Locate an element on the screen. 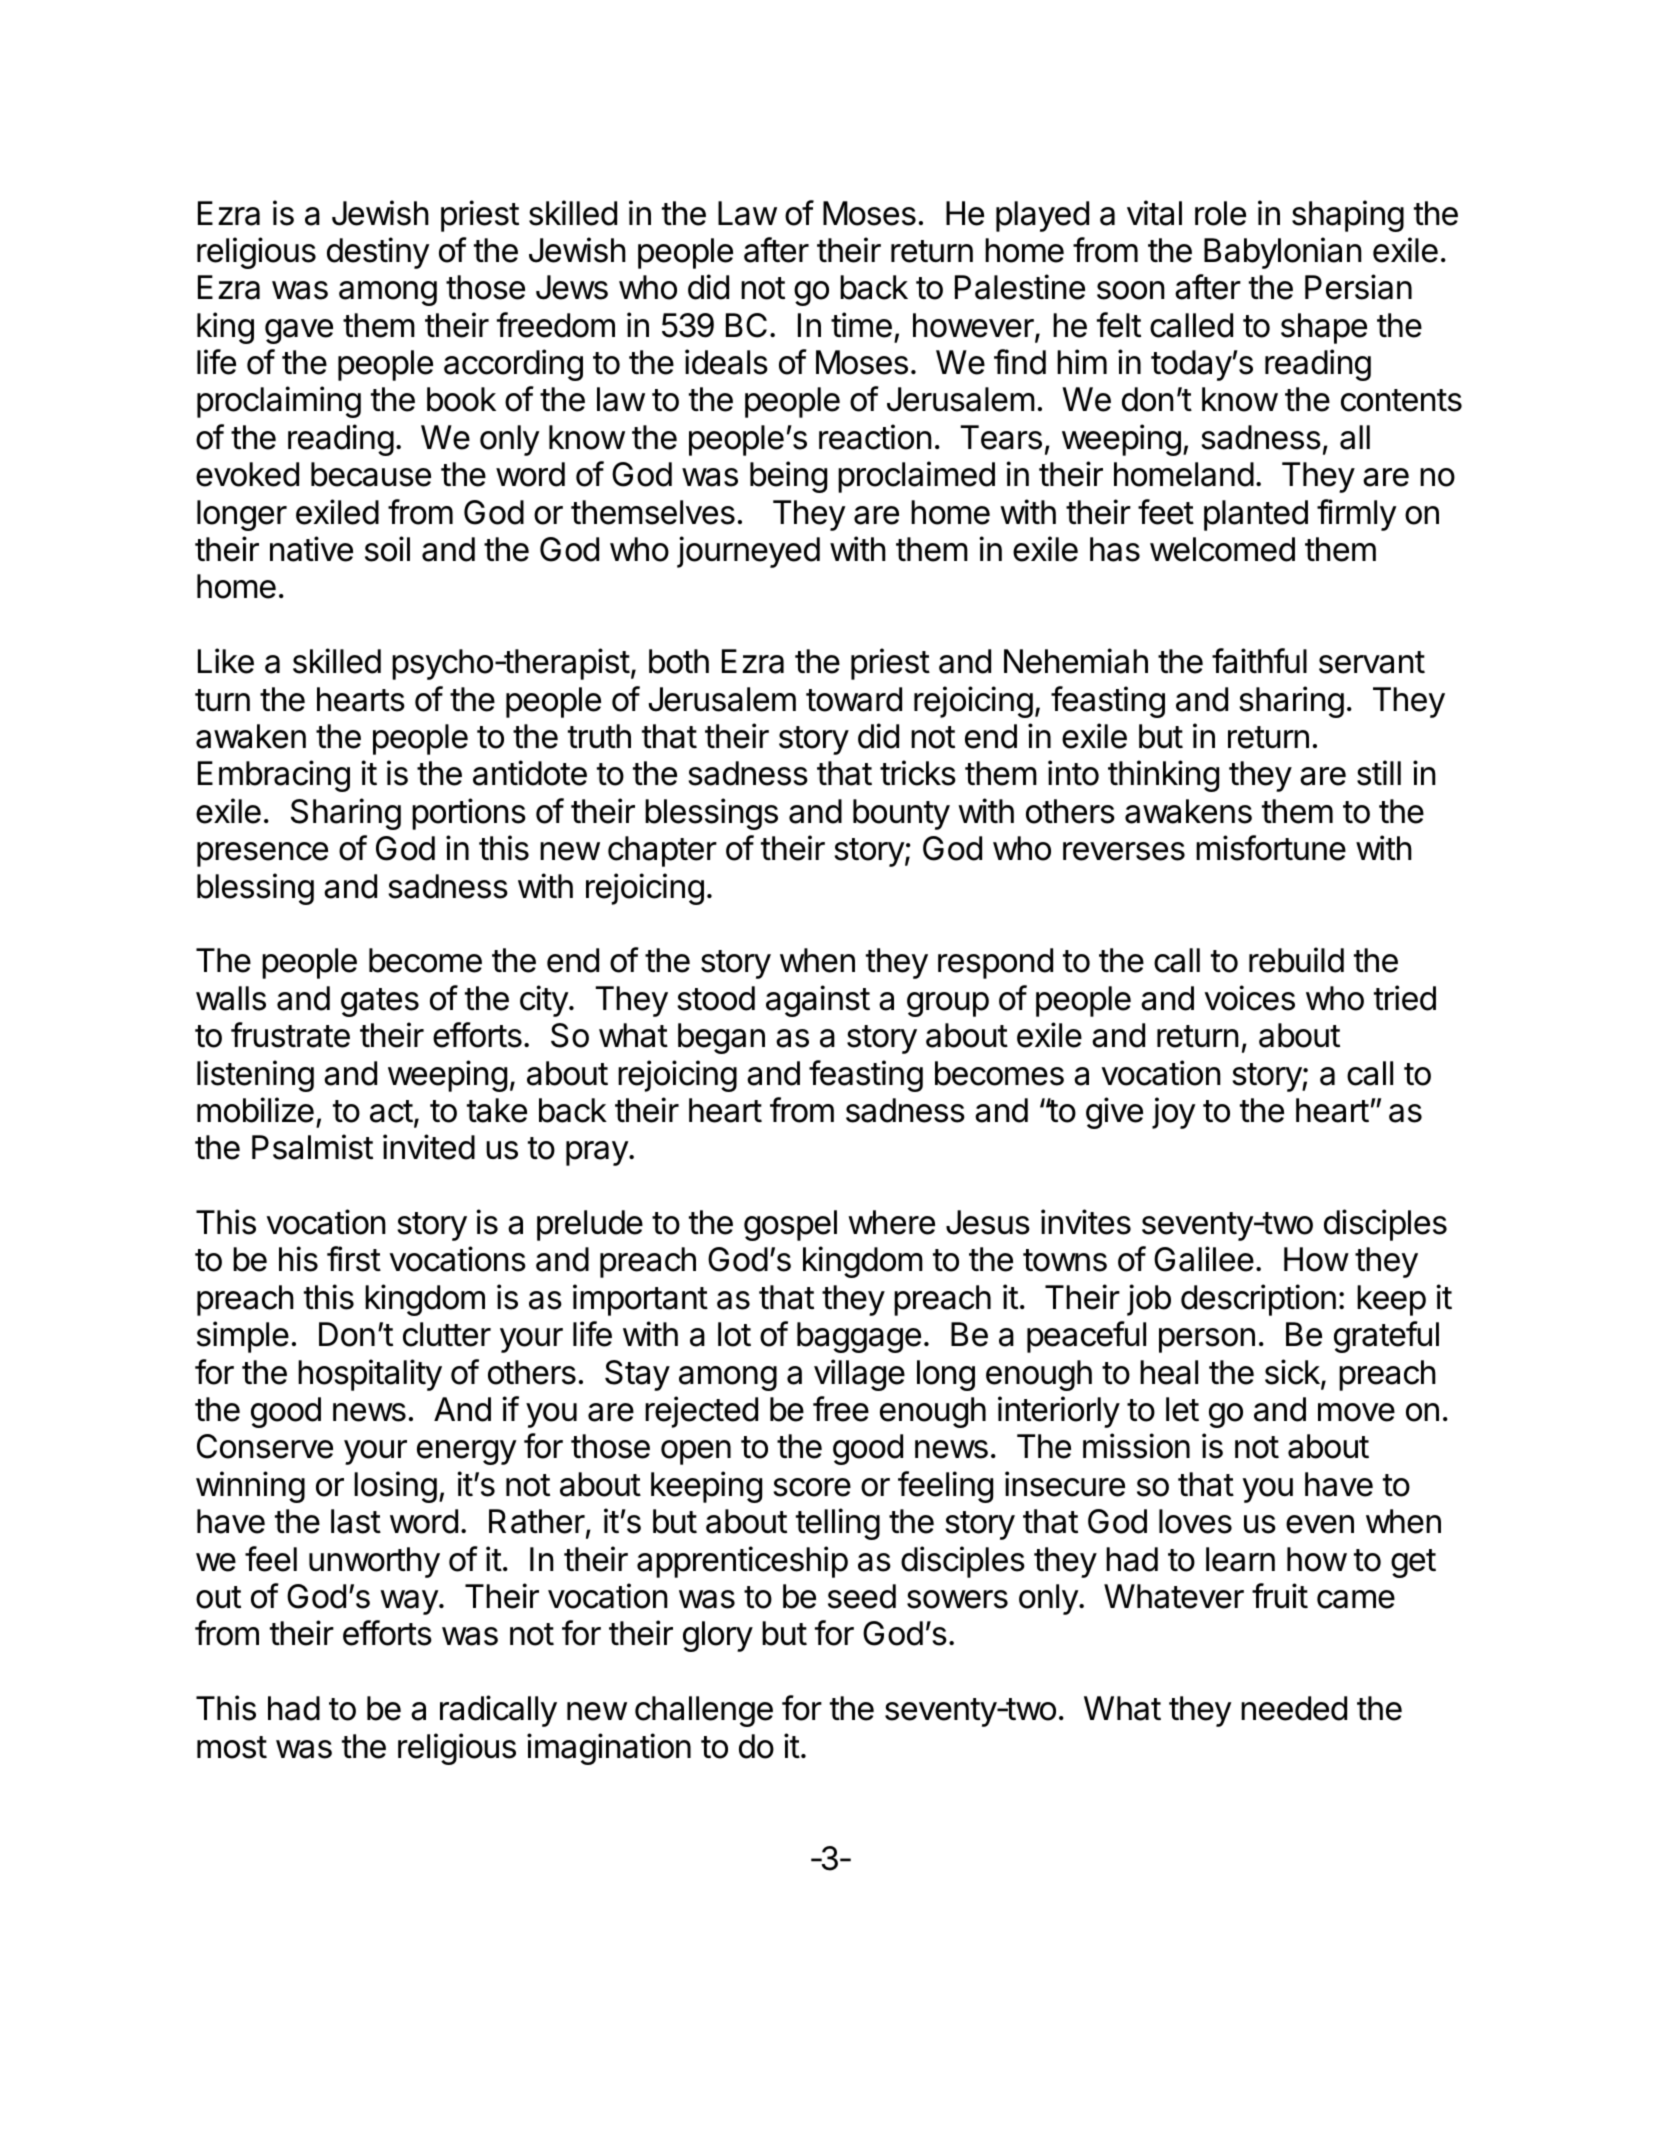 This screenshot has width=1658, height=2146. time is located at coordinates (861, 325).
